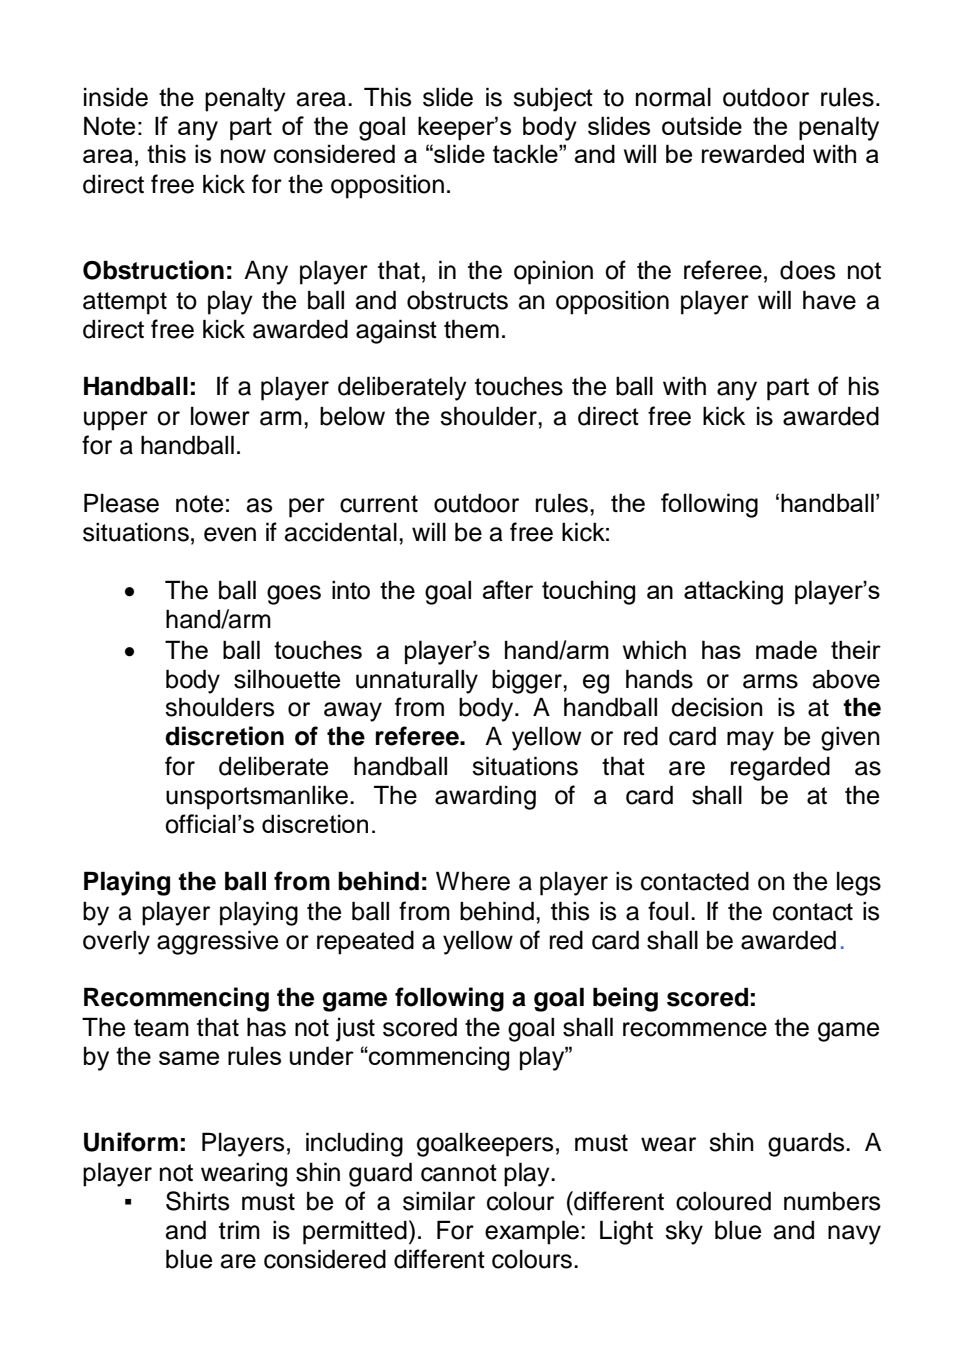  Describe the element at coordinates (553, 99) in the image. I see `subject` at that location.
